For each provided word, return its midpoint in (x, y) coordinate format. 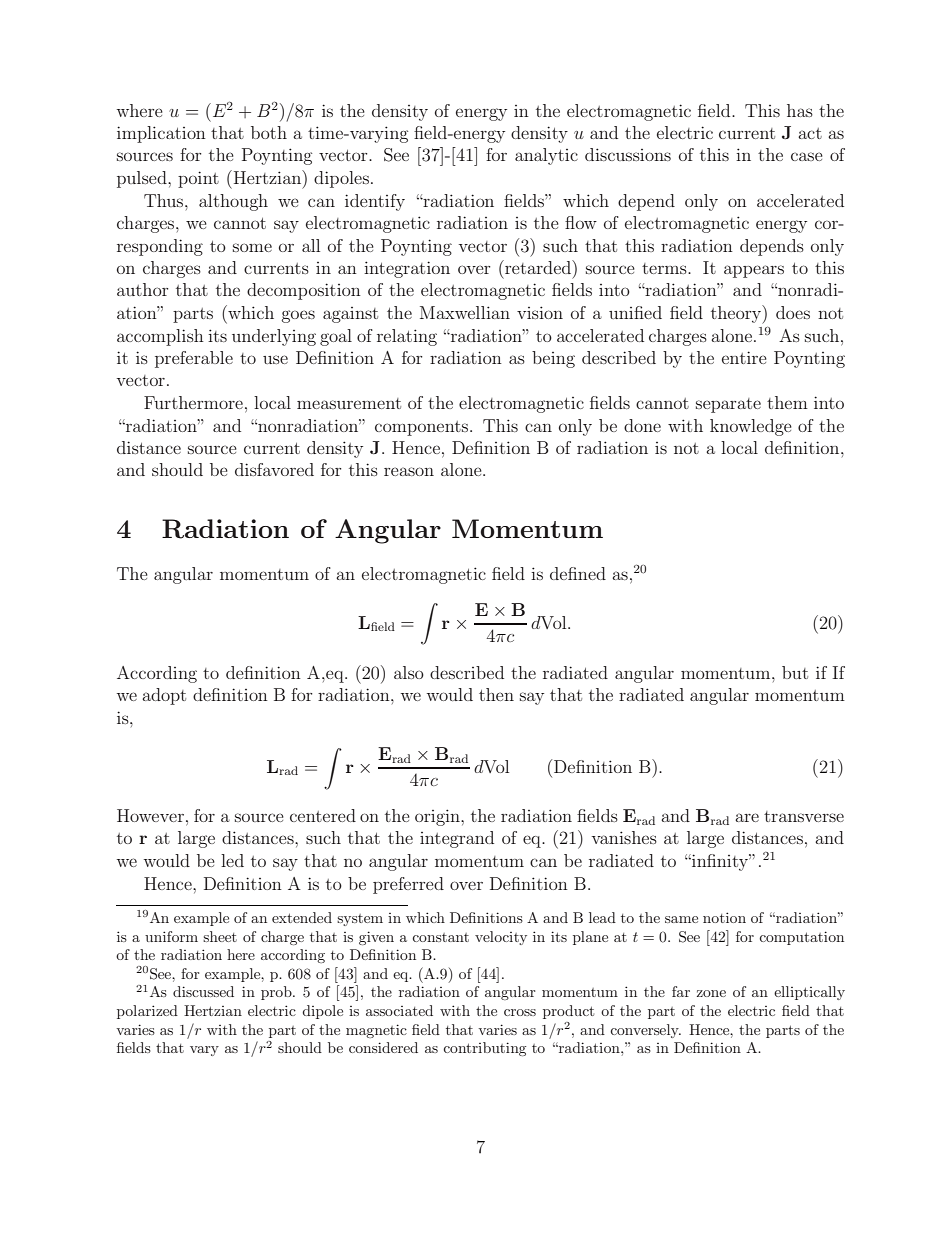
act (810, 133)
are (747, 817)
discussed (203, 991)
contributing (484, 1049)
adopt (164, 696)
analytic (546, 156)
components (423, 428)
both (269, 132)
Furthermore (193, 402)
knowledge (751, 427)
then (496, 694)
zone (711, 993)
